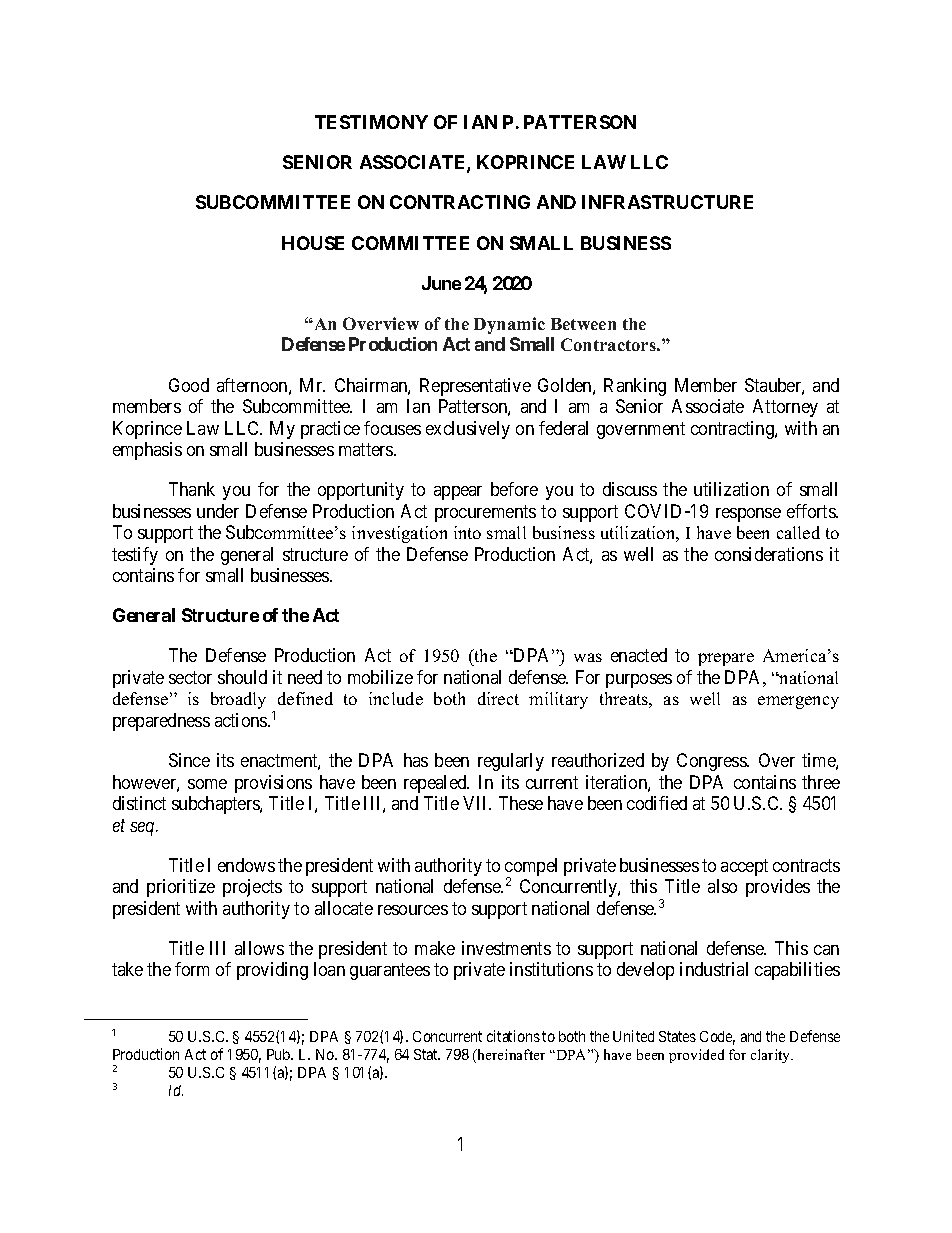 The height and width of the screenshot is (1233, 952). I want to click on citations, so click(513, 1036).
